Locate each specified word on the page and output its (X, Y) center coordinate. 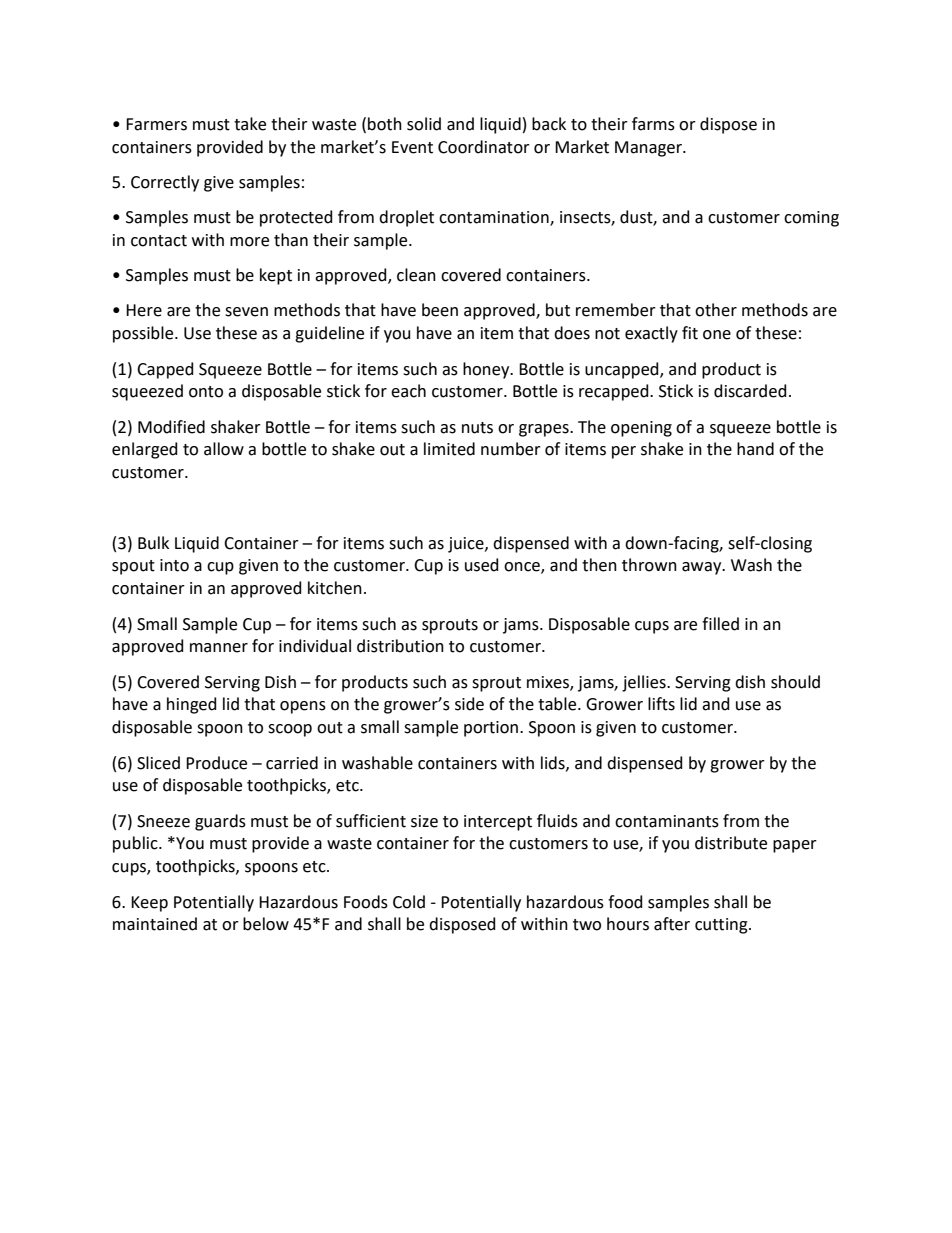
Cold (409, 902)
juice (467, 545)
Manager (649, 149)
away (703, 568)
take (250, 124)
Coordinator (484, 147)
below (266, 924)
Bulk (153, 543)
